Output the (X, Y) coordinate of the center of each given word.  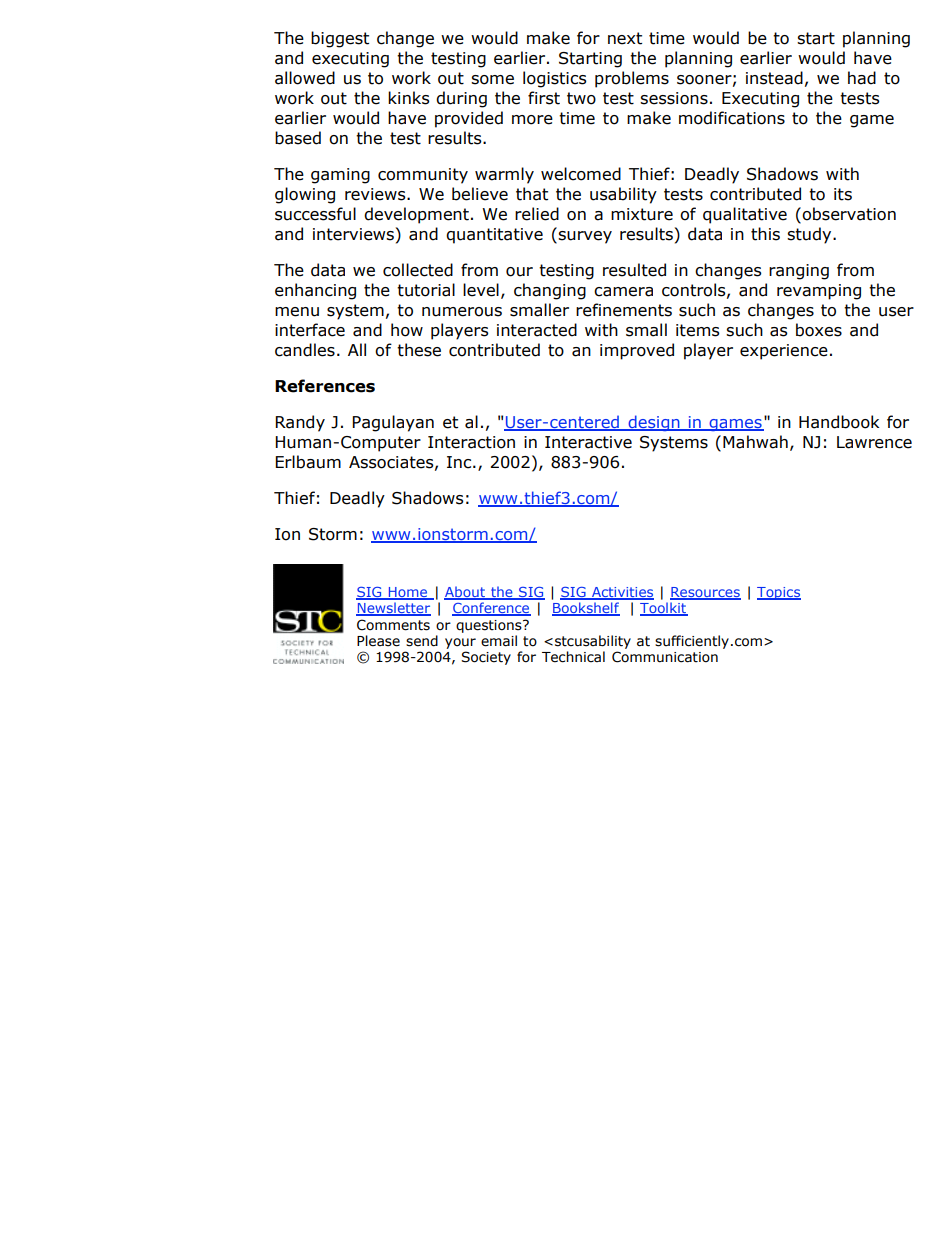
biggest (340, 39)
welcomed (581, 174)
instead (774, 78)
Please (378, 641)
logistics (555, 79)
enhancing (315, 291)
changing (550, 291)
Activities (621, 593)
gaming (340, 176)
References (325, 386)
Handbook (839, 422)
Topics (779, 593)
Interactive (588, 442)
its (843, 194)
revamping (819, 292)
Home (408, 593)
